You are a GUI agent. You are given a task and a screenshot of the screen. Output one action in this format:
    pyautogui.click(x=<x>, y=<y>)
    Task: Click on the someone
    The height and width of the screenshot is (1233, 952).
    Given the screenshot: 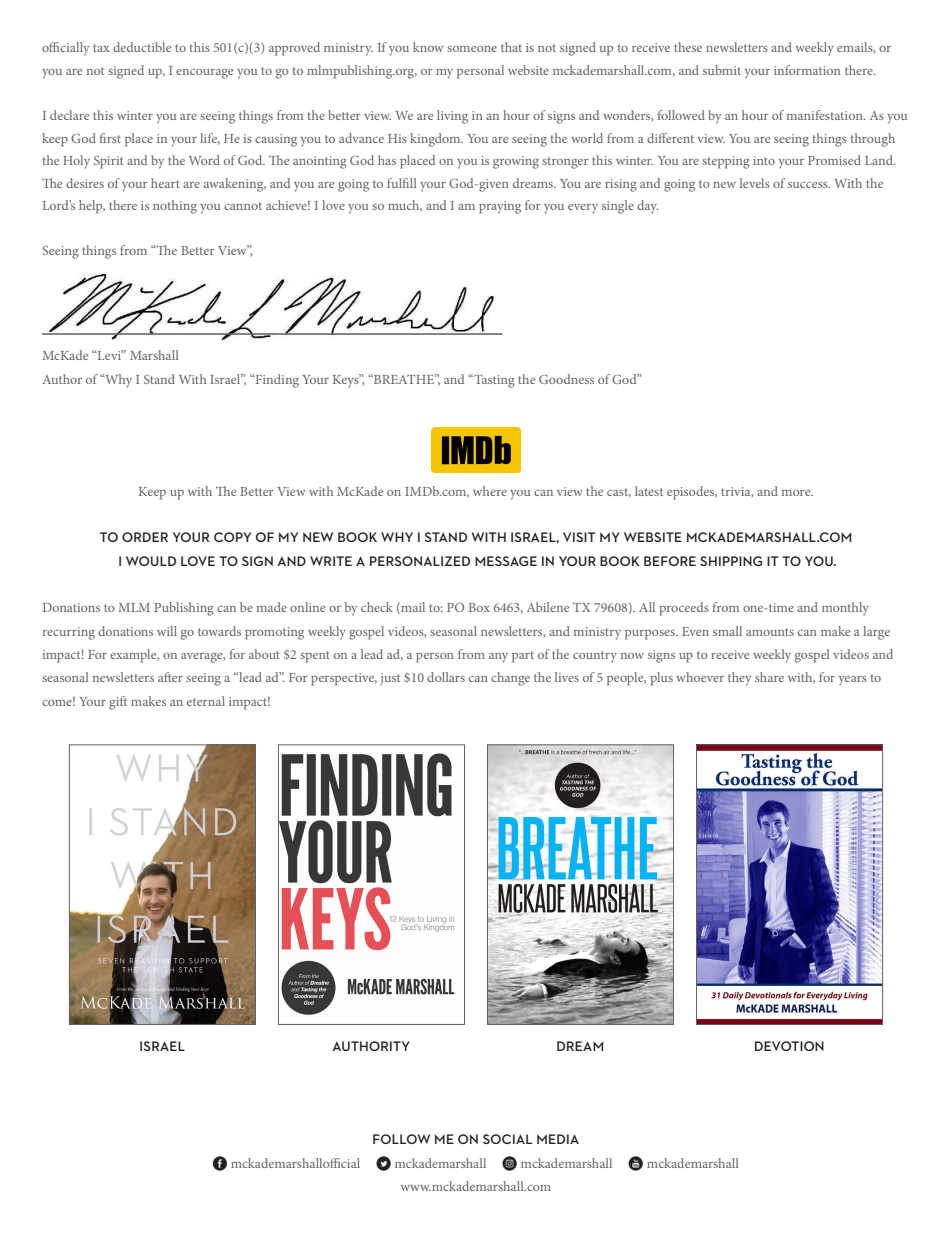 What is the action you would take?
    pyautogui.click(x=472, y=49)
